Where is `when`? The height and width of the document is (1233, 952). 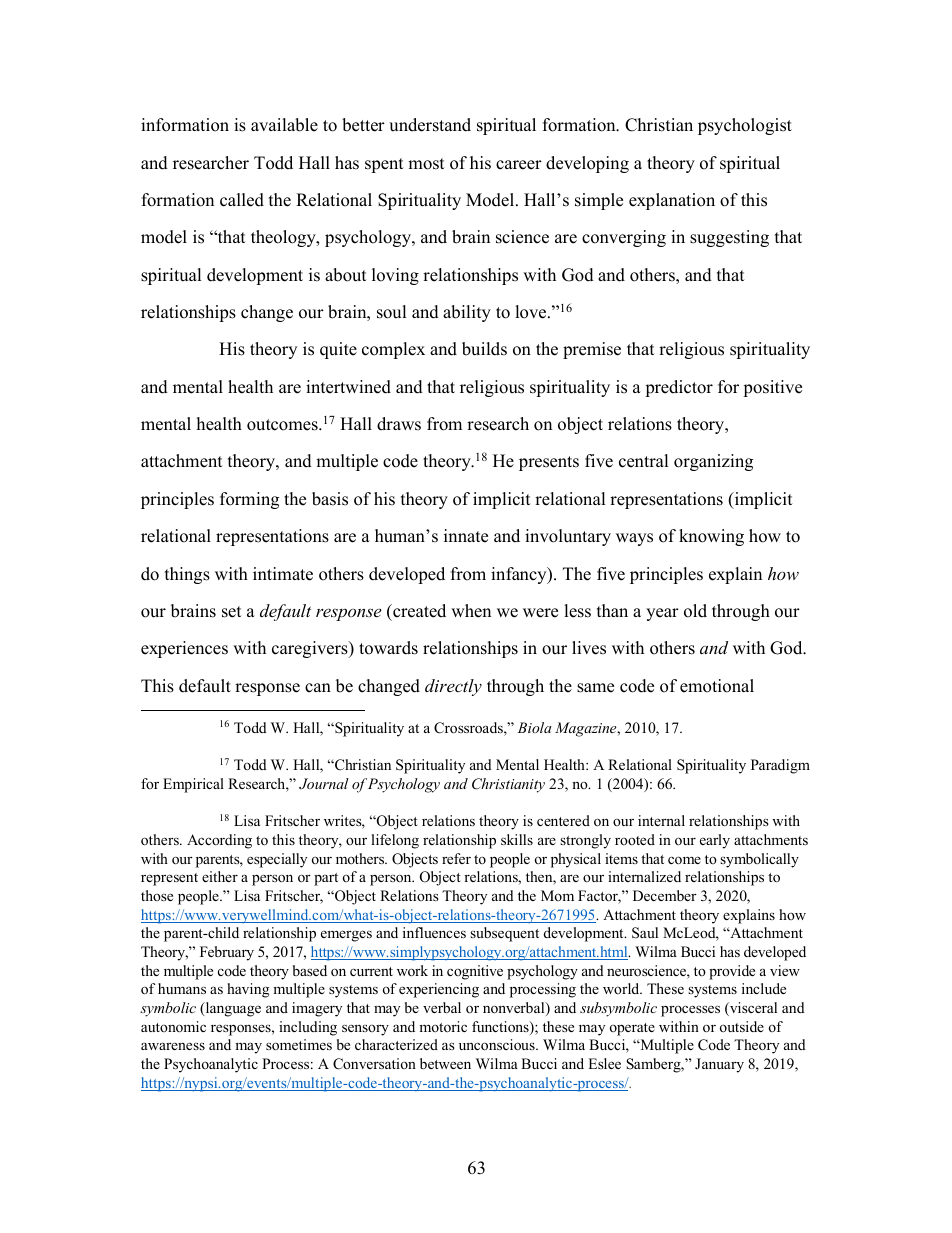 when is located at coordinates (471, 611).
